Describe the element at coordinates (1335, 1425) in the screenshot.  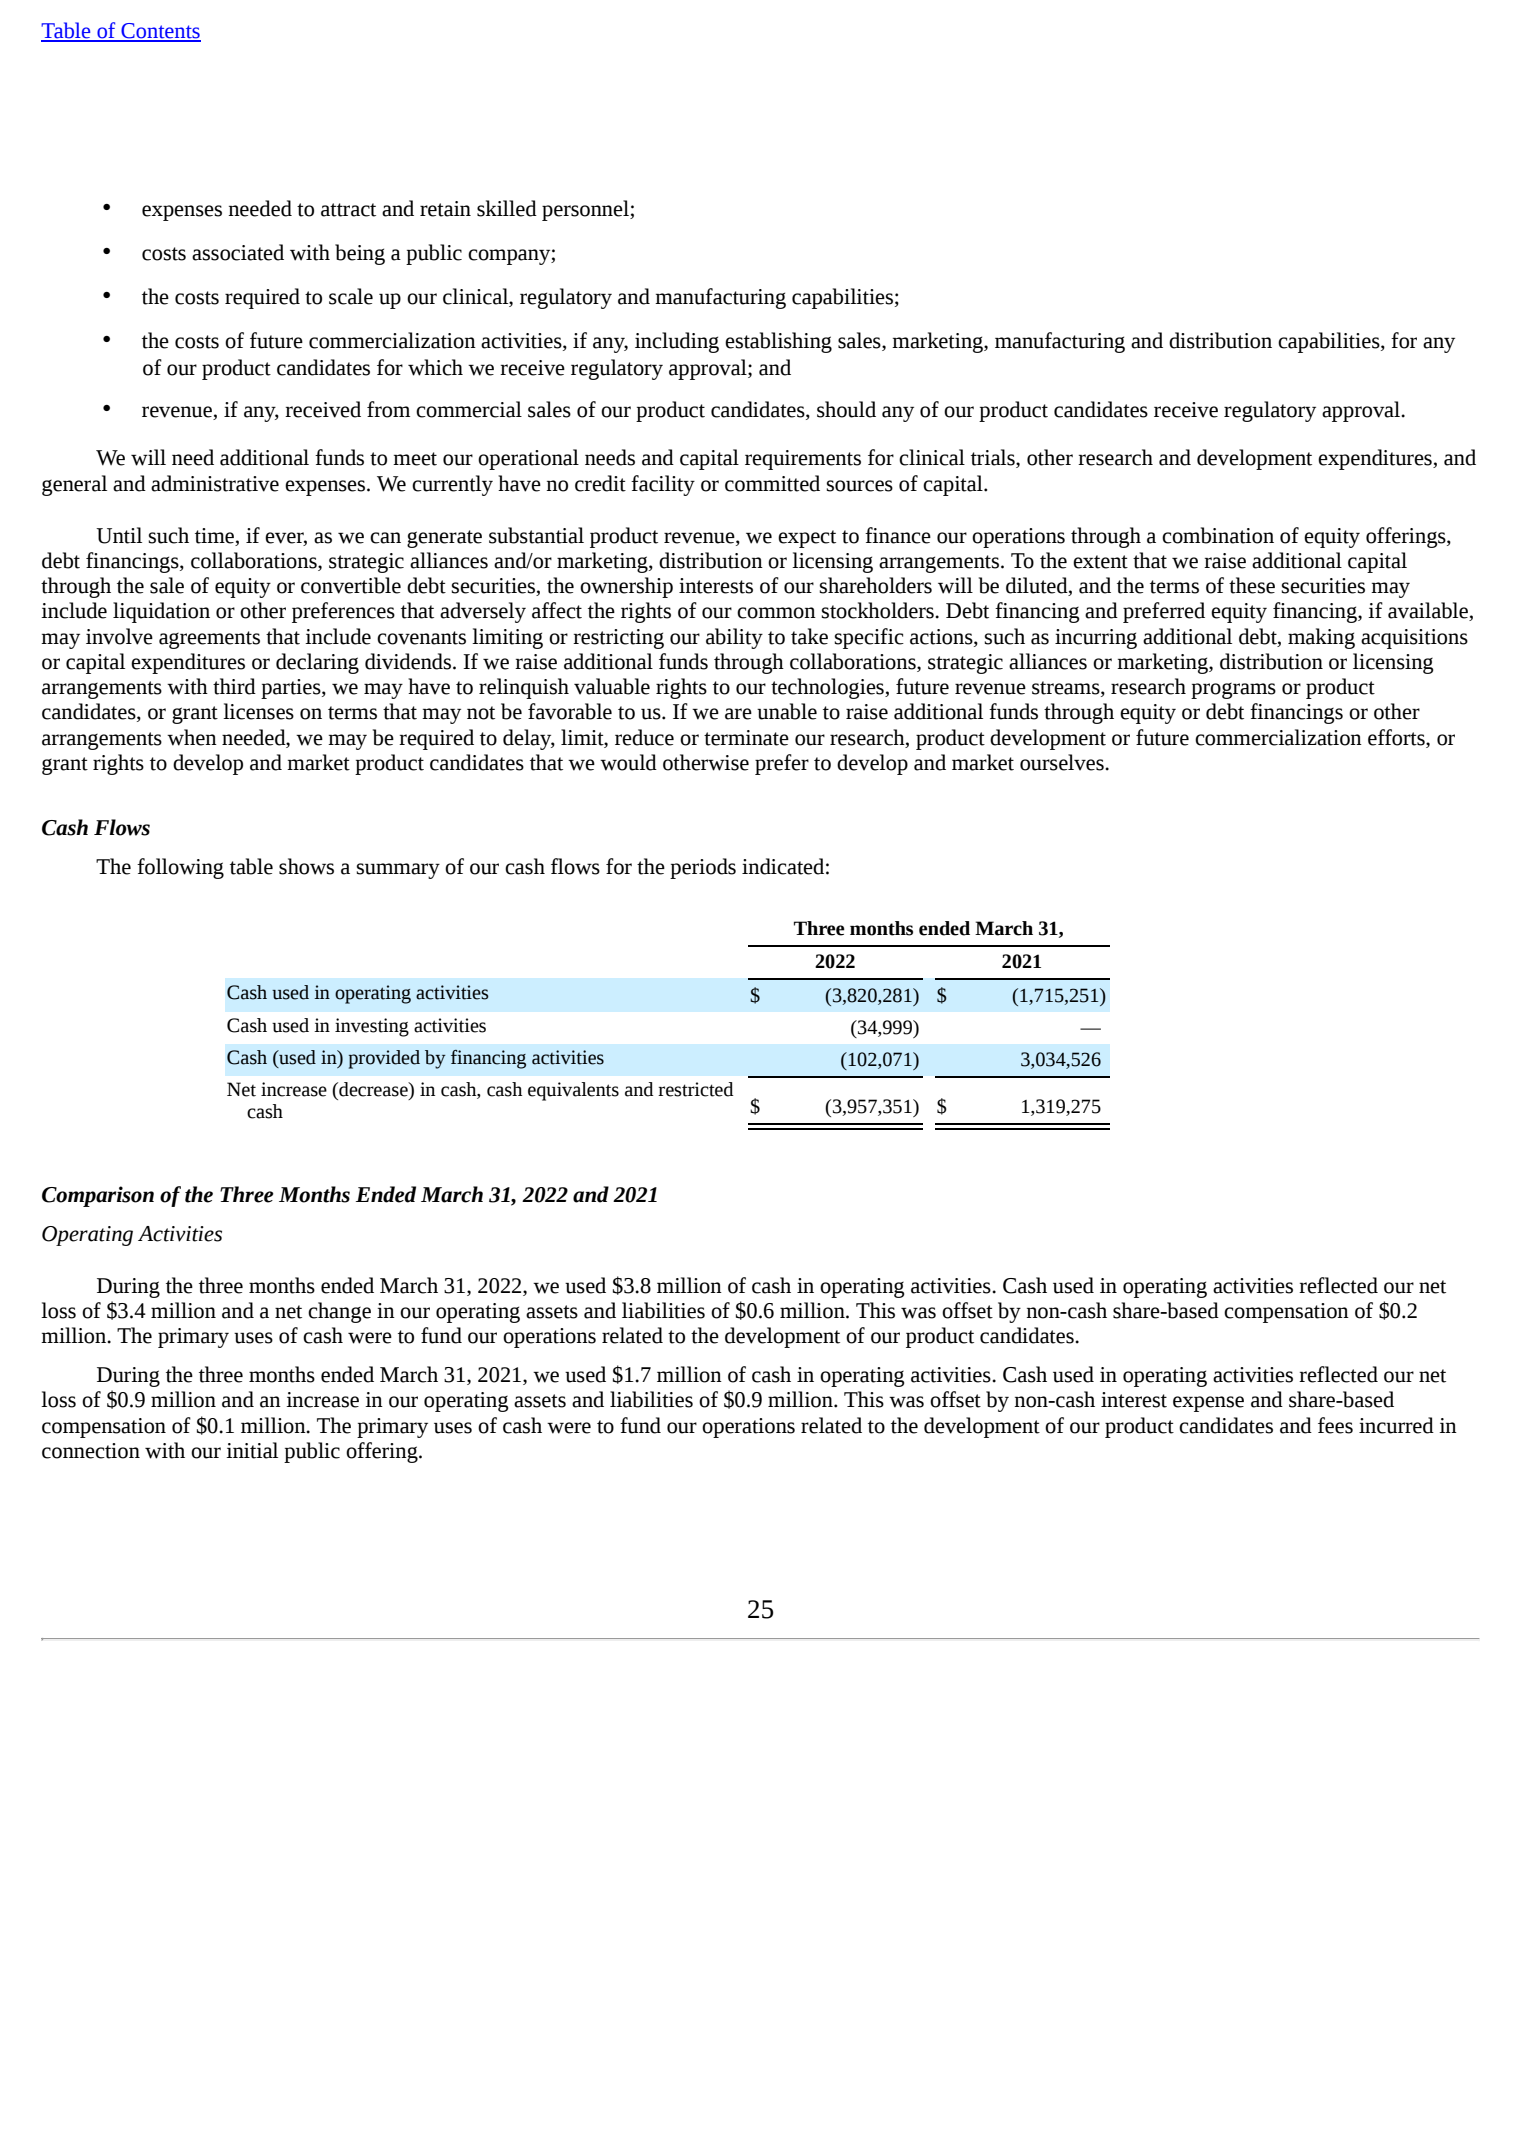
I see `fees` at that location.
